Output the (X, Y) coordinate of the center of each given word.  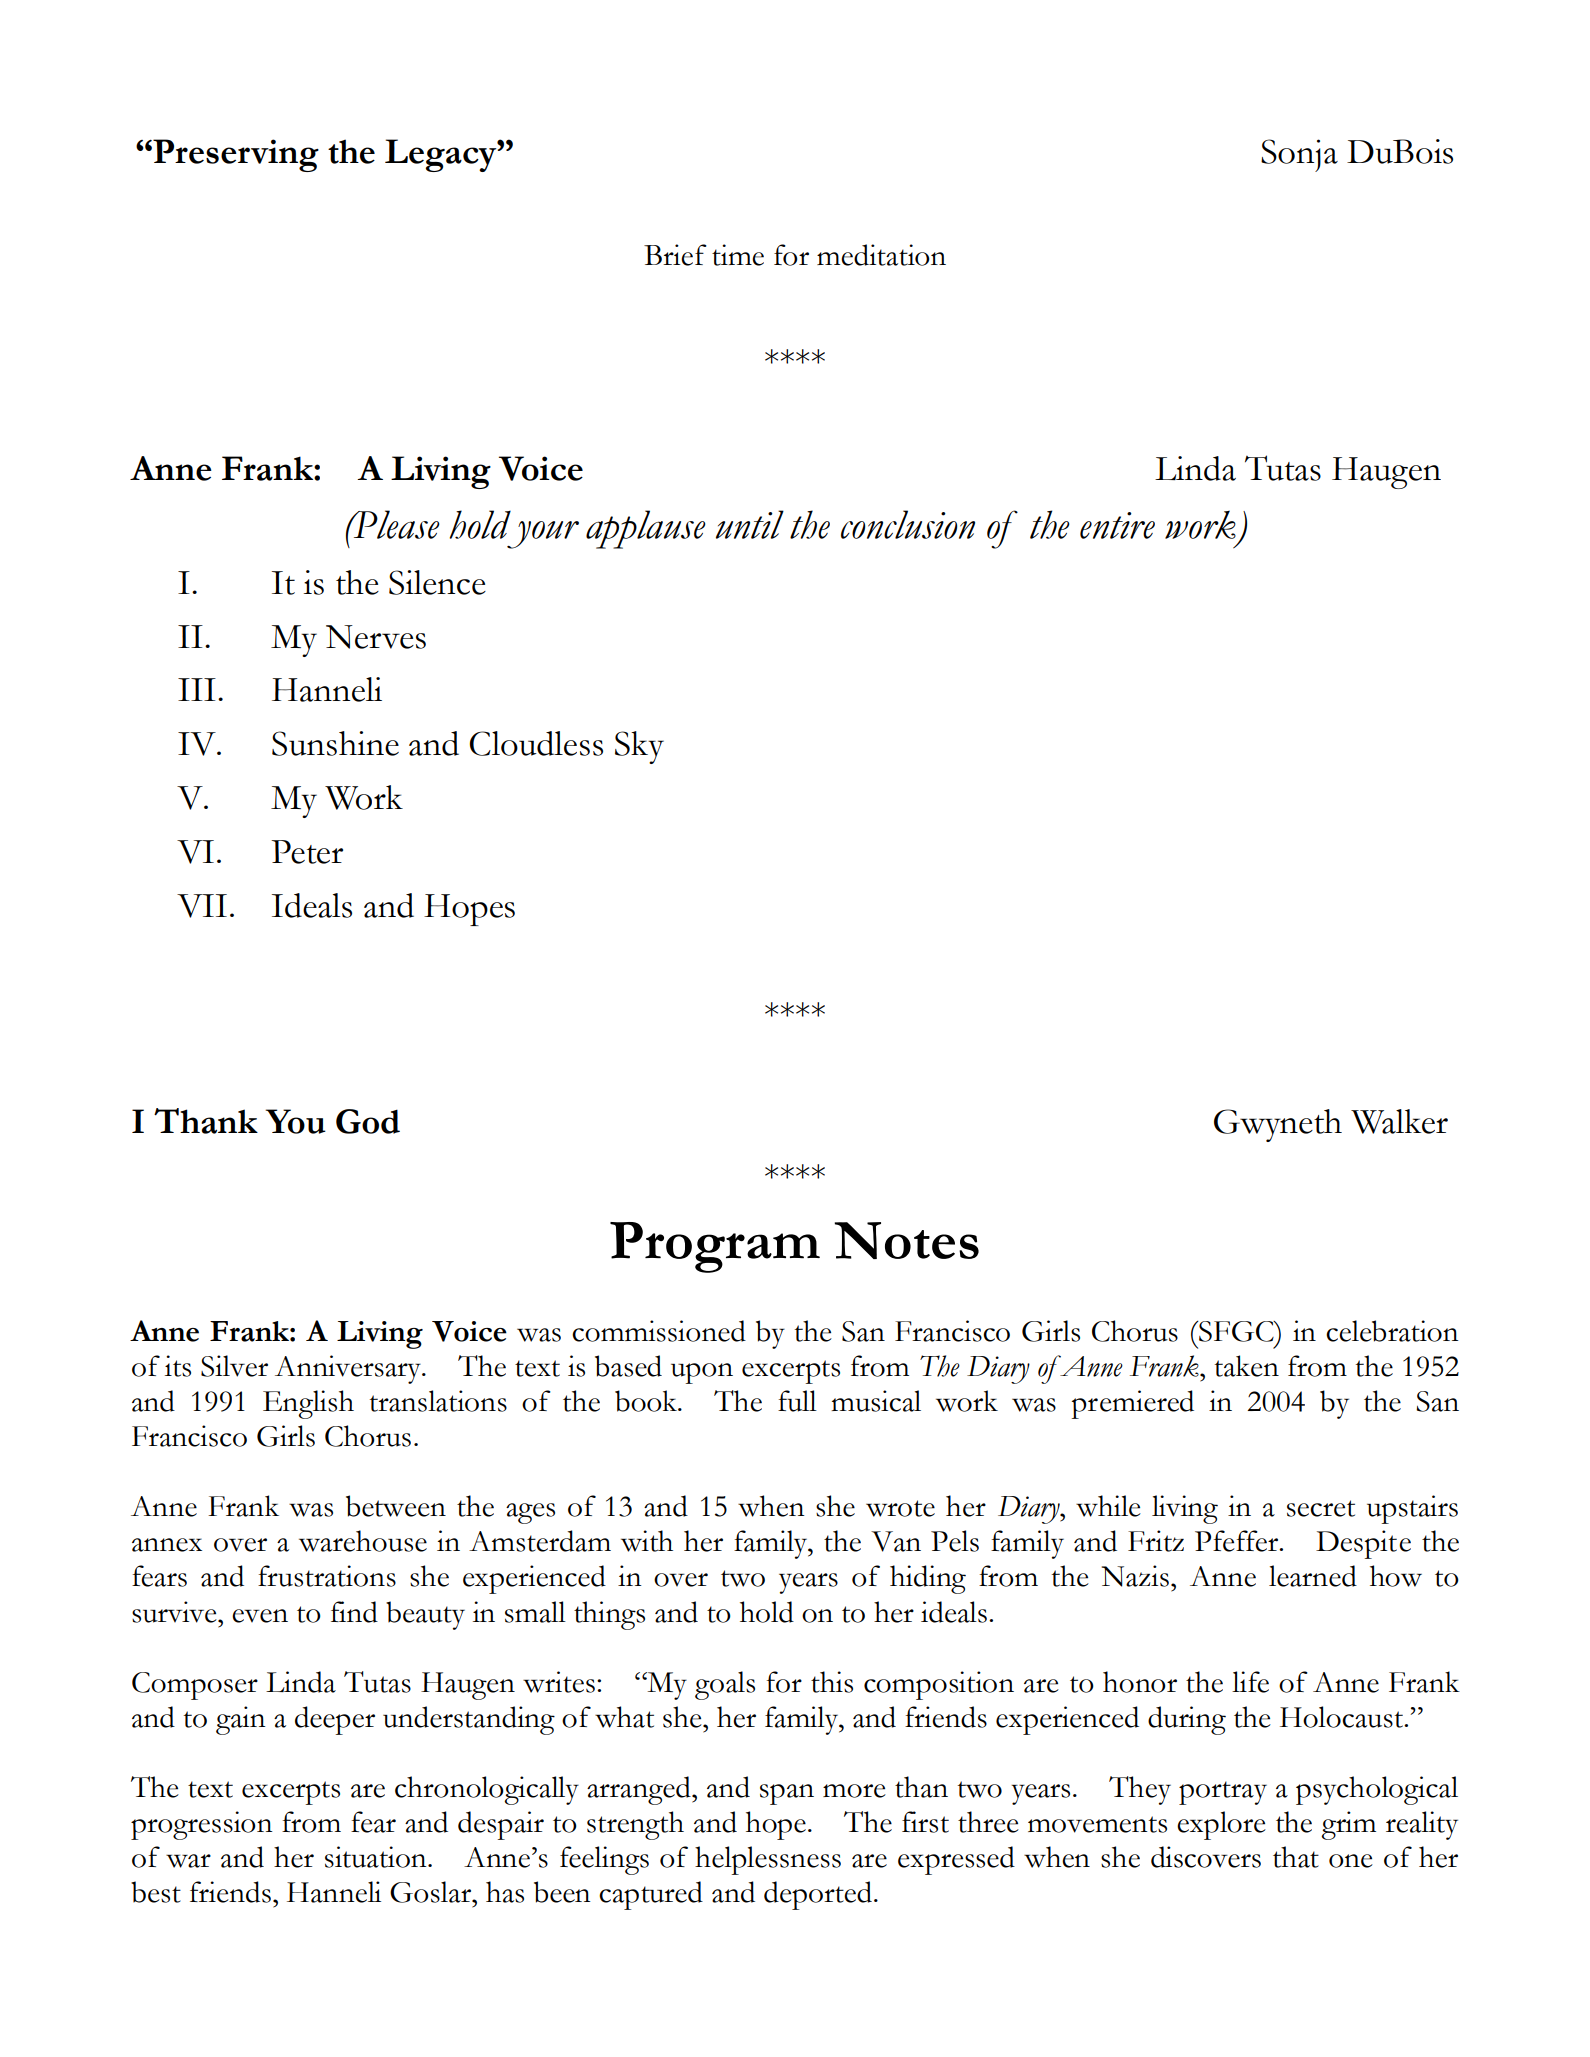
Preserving (235, 155)
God (368, 1121)
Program (715, 1247)
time (738, 255)
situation (377, 1857)
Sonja (1299, 155)
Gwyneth (1278, 1125)
